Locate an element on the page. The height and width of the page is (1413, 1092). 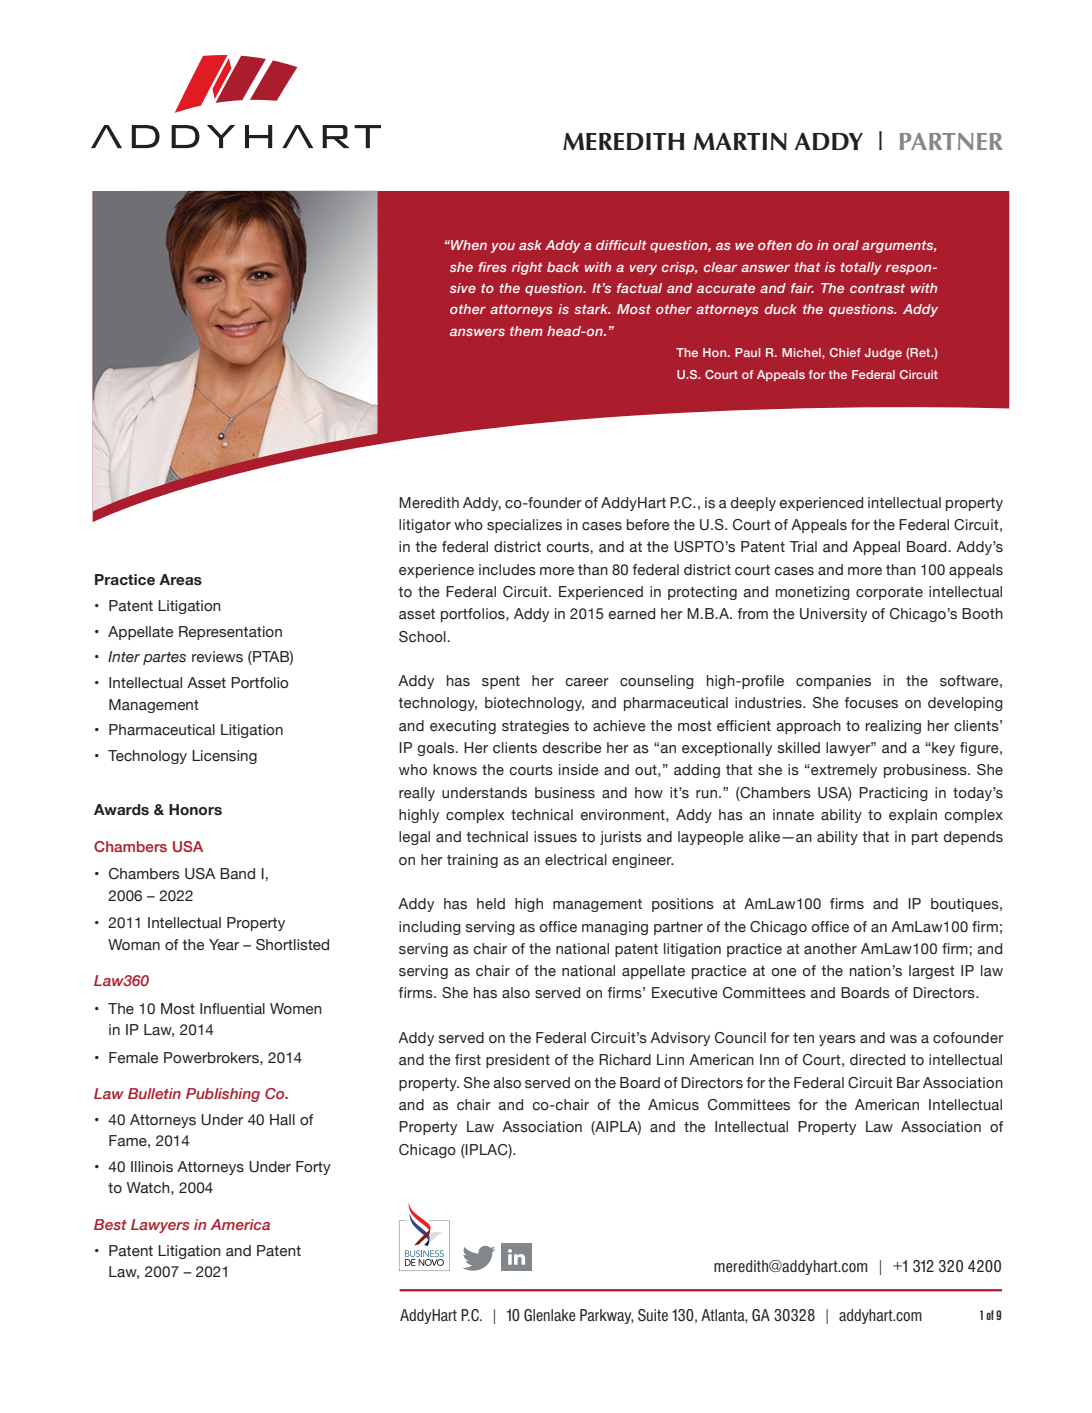
Areas is located at coordinates (180, 580).
